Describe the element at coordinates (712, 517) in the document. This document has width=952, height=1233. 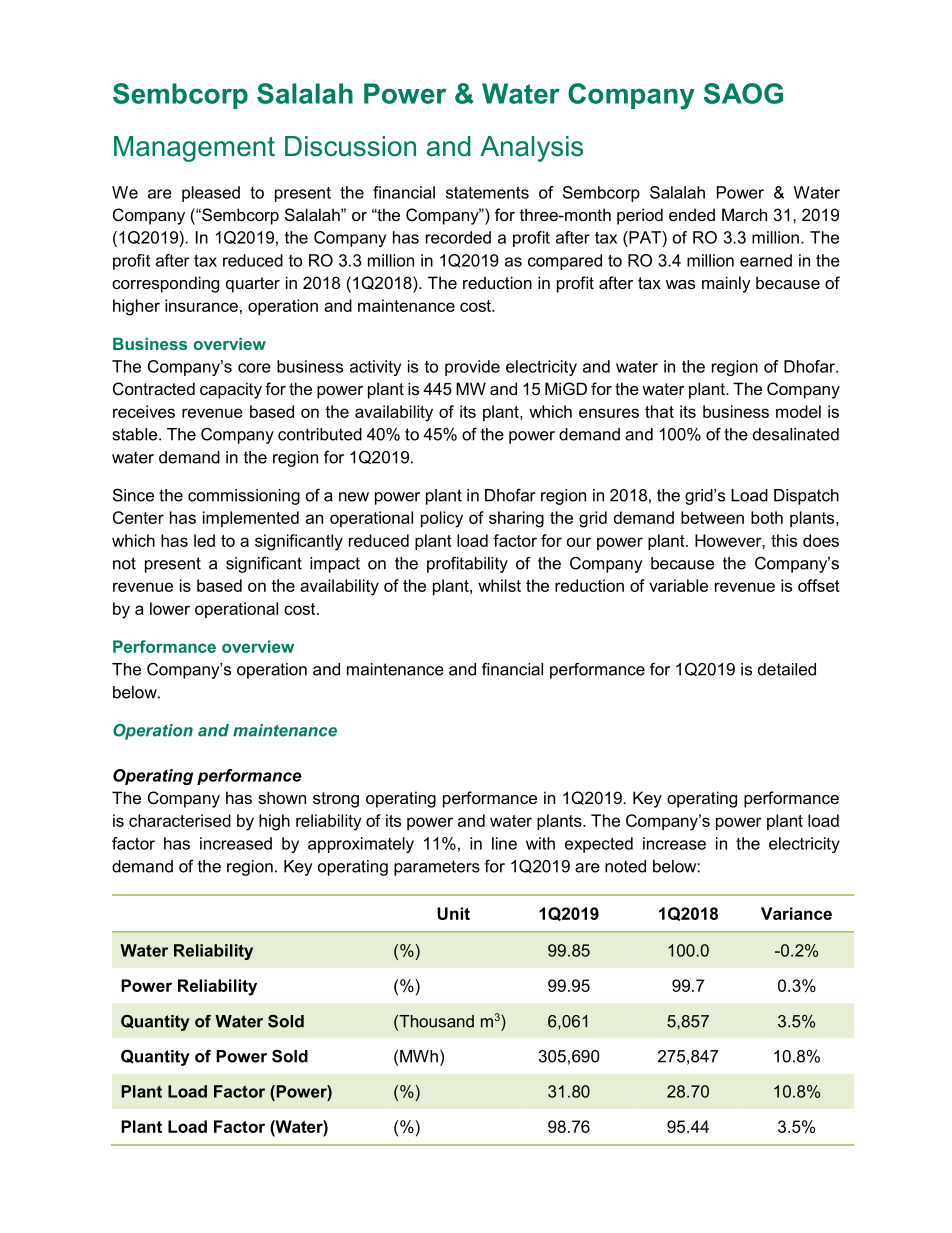
I see `between` at that location.
